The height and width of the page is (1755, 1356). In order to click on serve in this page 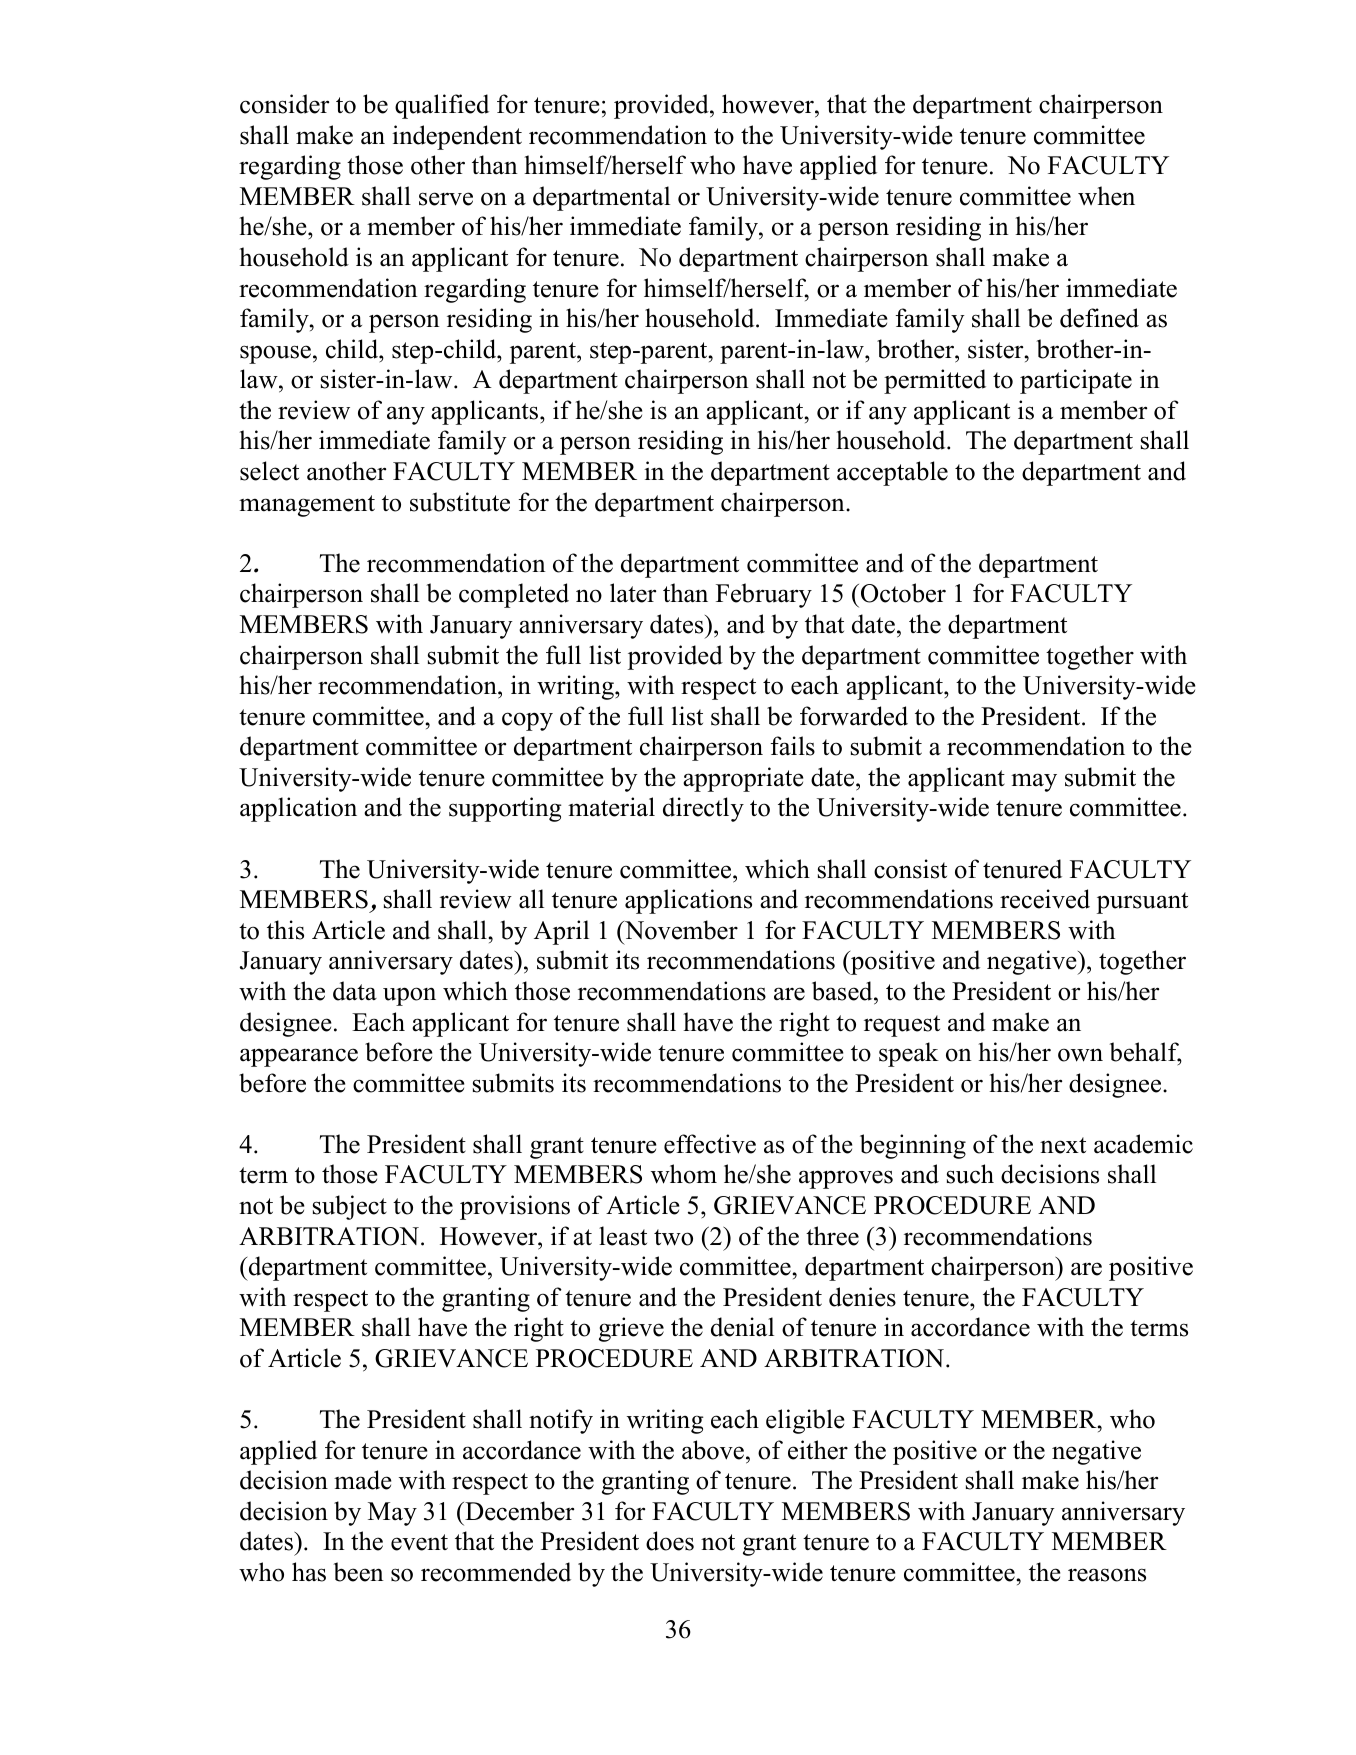, I will do `click(446, 199)`.
